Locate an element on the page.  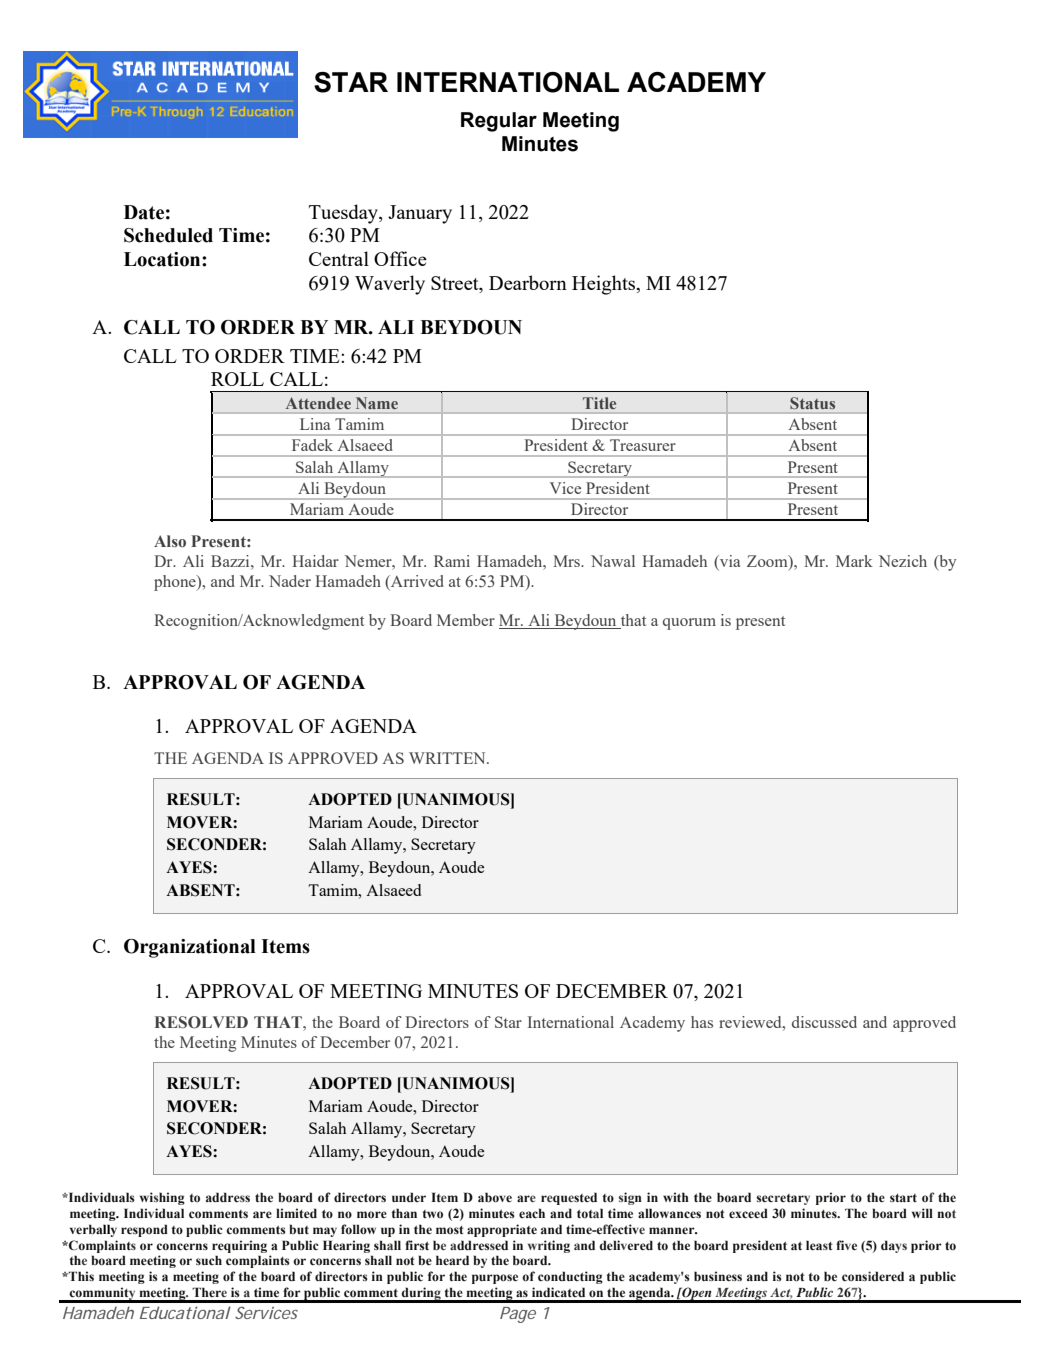
phone is located at coordinates (176, 583).
